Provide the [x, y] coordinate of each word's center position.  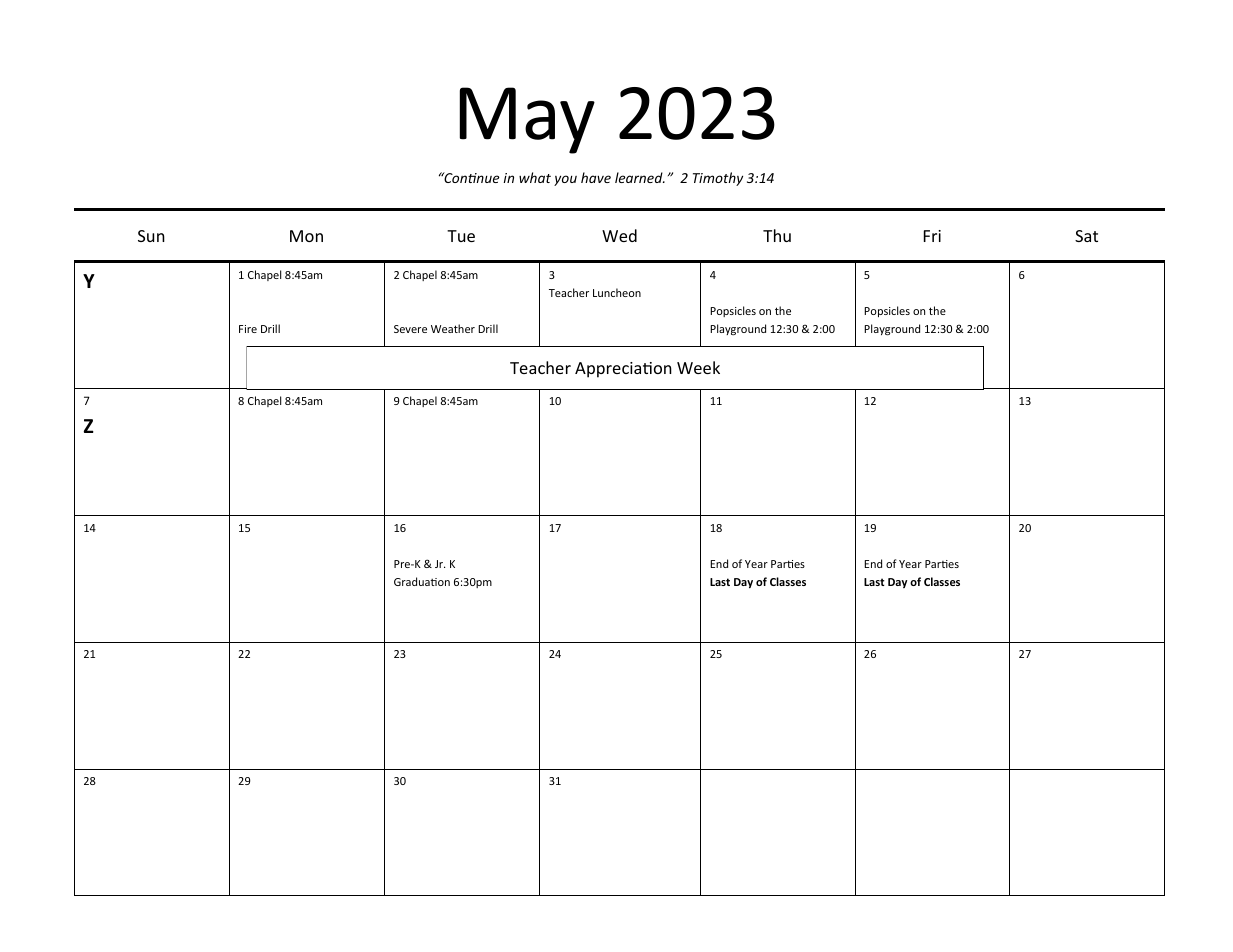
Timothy [718, 179]
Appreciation [623, 370]
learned [640, 177]
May [527, 120]
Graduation [422, 581]
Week [698, 367]
